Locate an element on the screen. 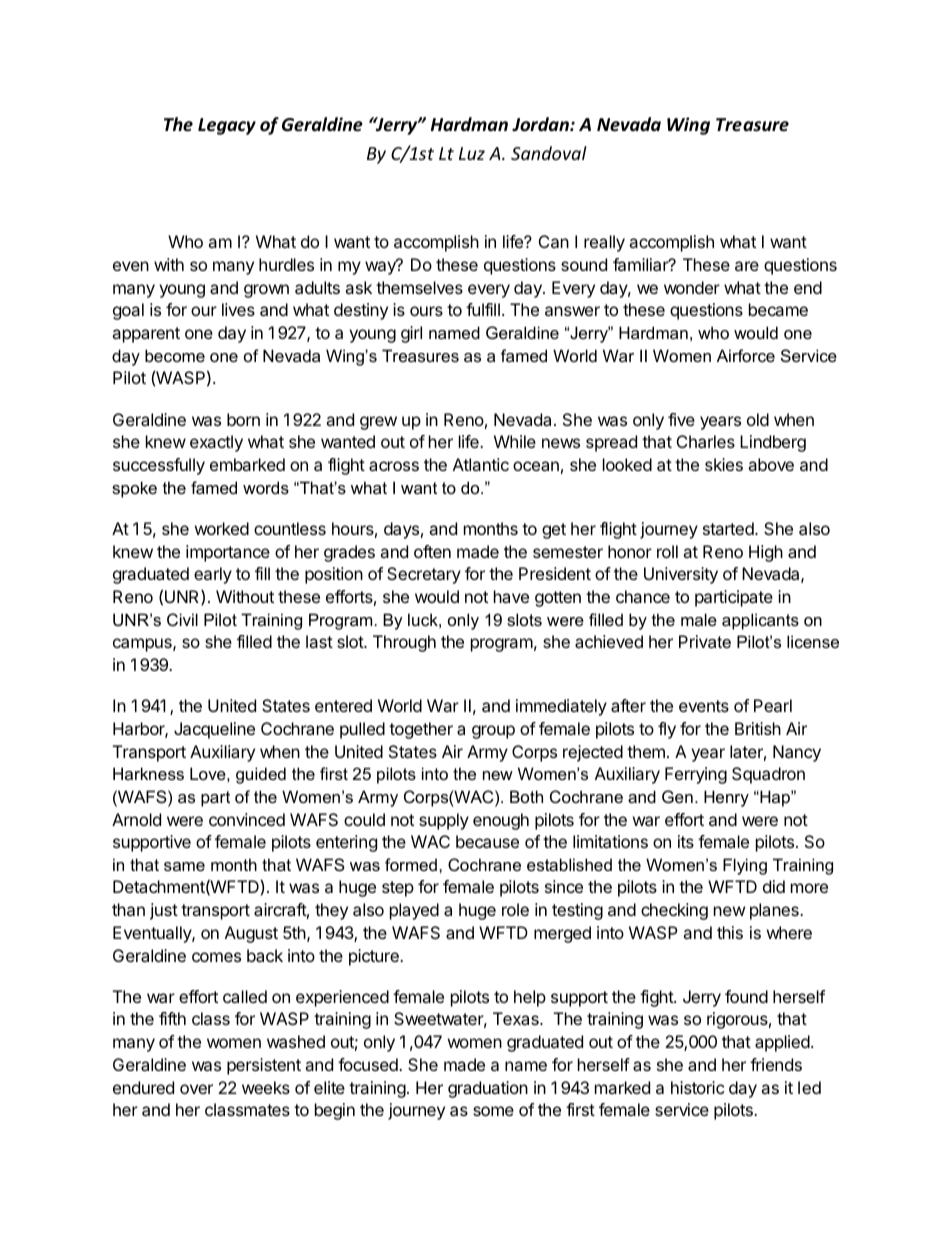 The image size is (952, 1233). applicants is located at coordinates (760, 621).
